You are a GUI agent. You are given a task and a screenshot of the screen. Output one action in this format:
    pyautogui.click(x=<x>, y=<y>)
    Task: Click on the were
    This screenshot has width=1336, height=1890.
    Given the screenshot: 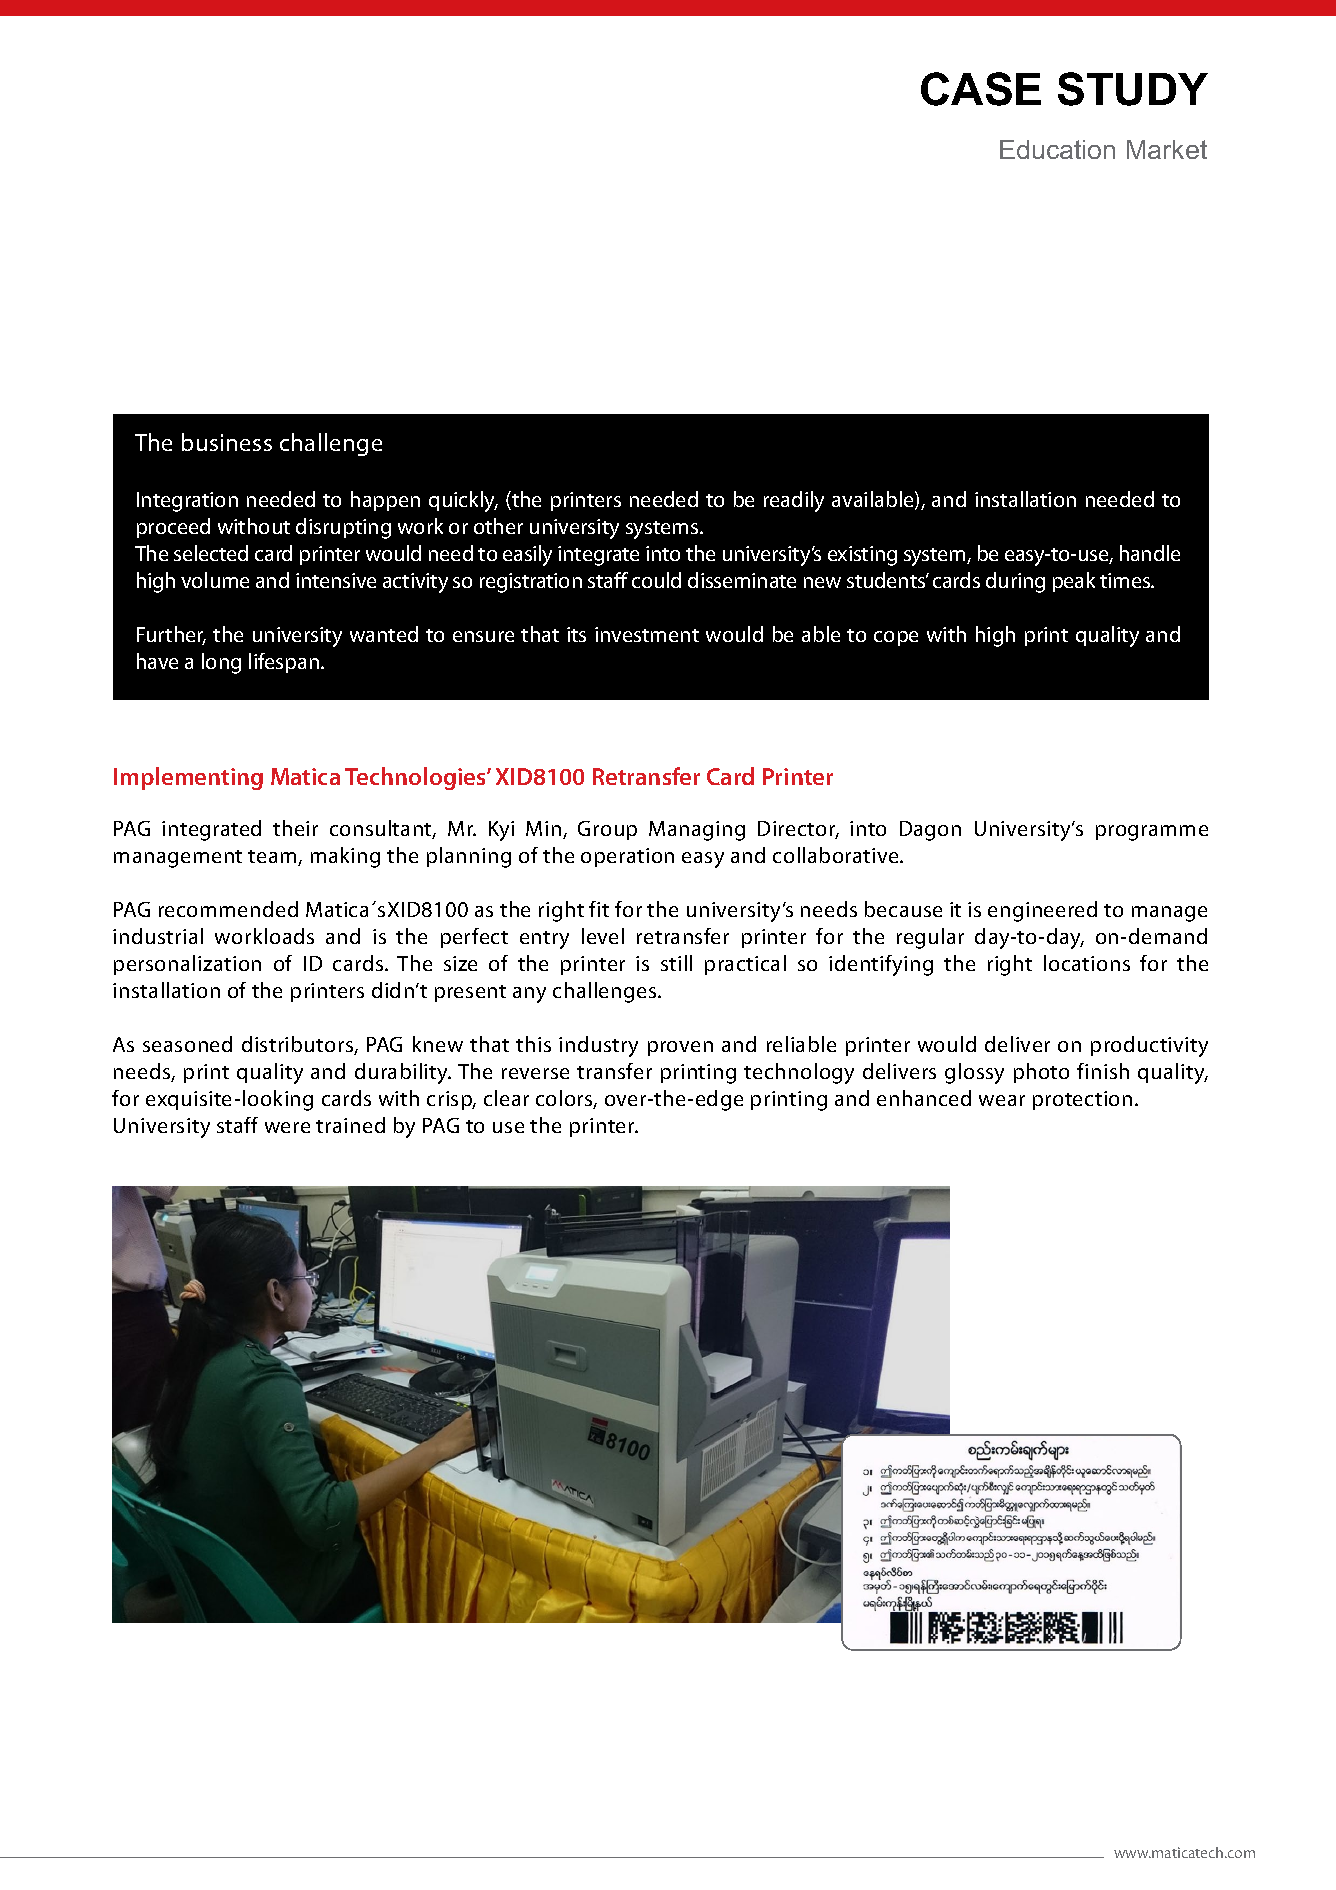 What is the action you would take?
    pyautogui.click(x=287, y=1127)
